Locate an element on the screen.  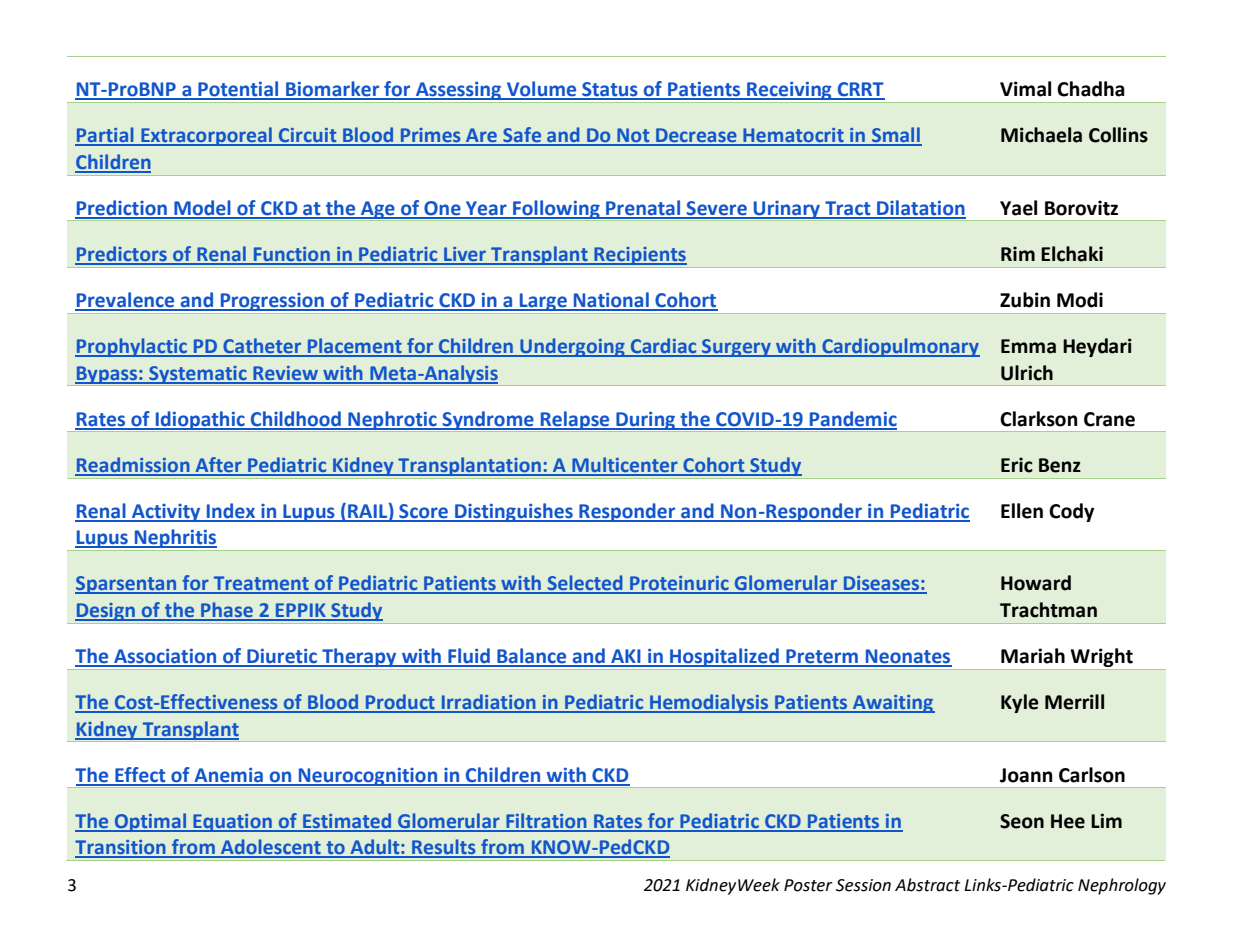
Eric is located at coordinates (1017, 465).
